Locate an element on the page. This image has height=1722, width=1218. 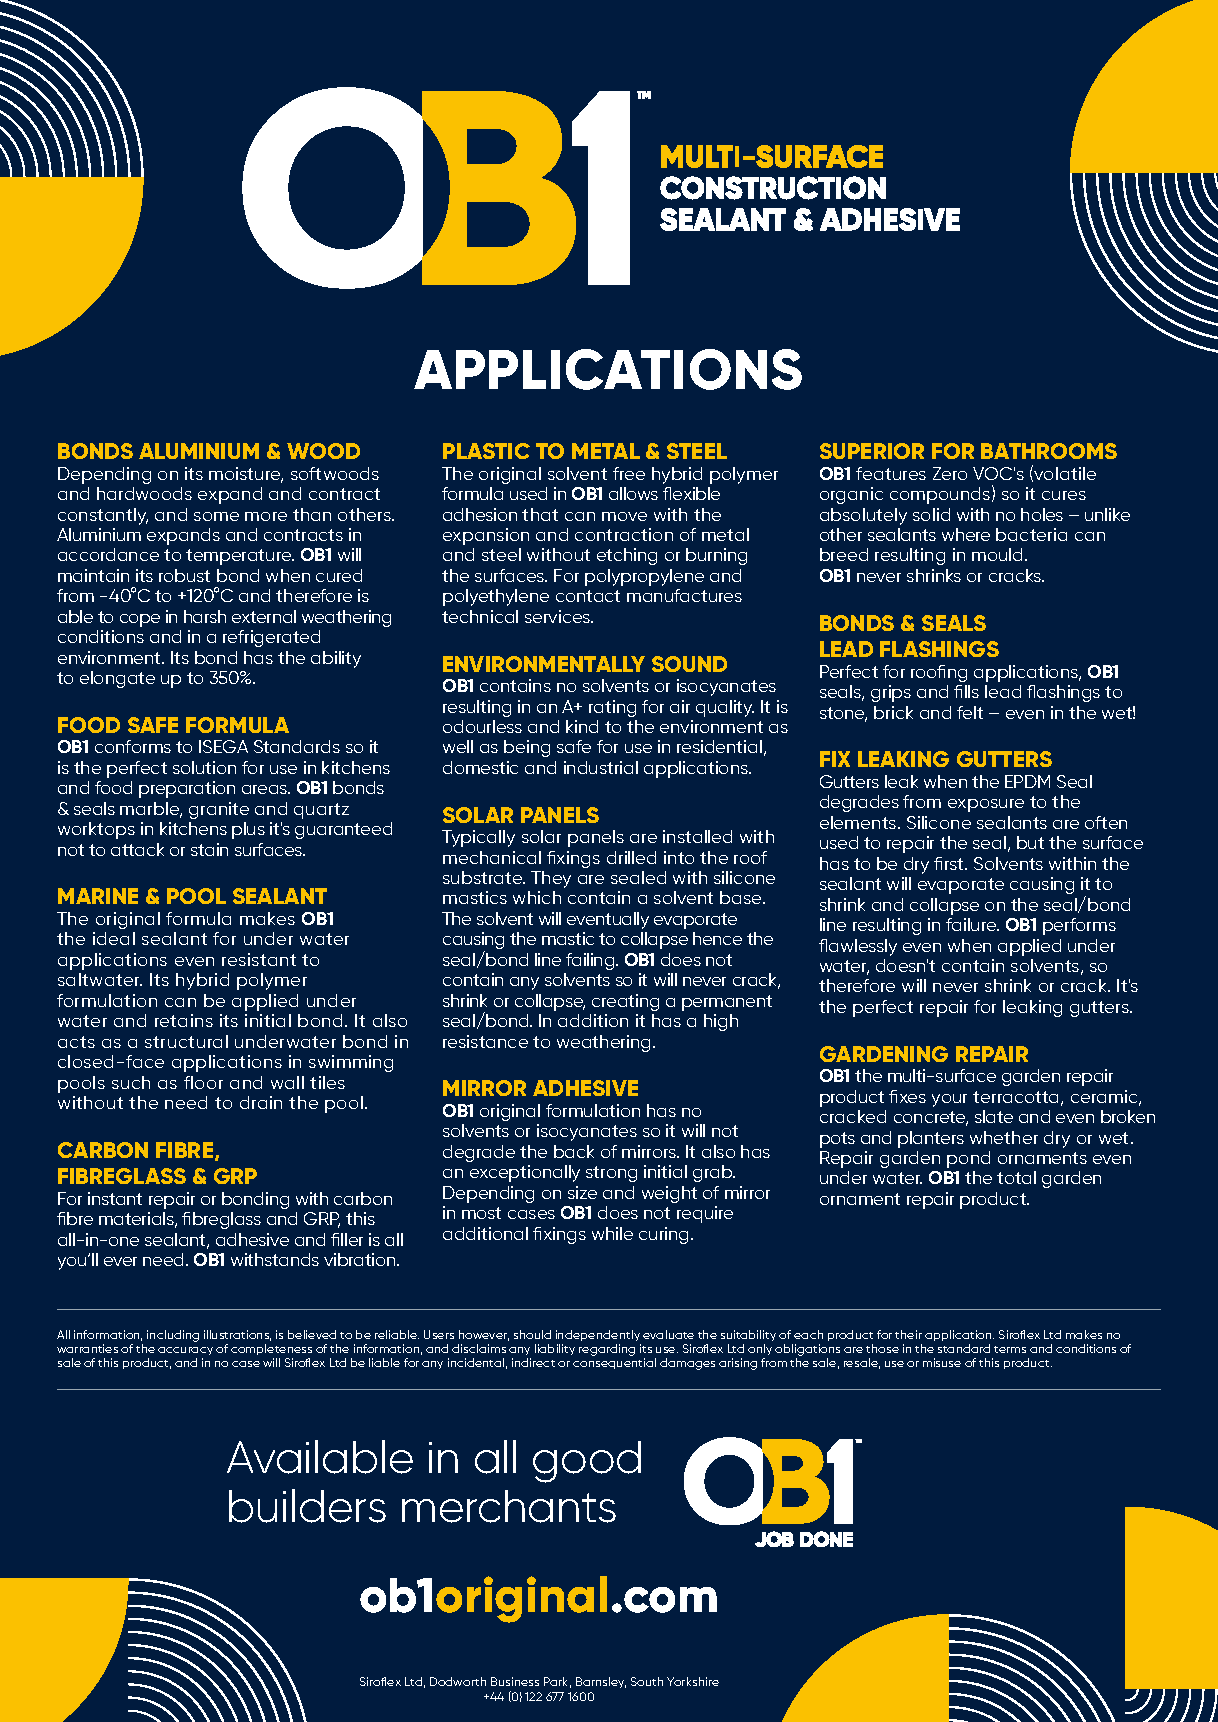
some is located at coordinates (216, 516).
